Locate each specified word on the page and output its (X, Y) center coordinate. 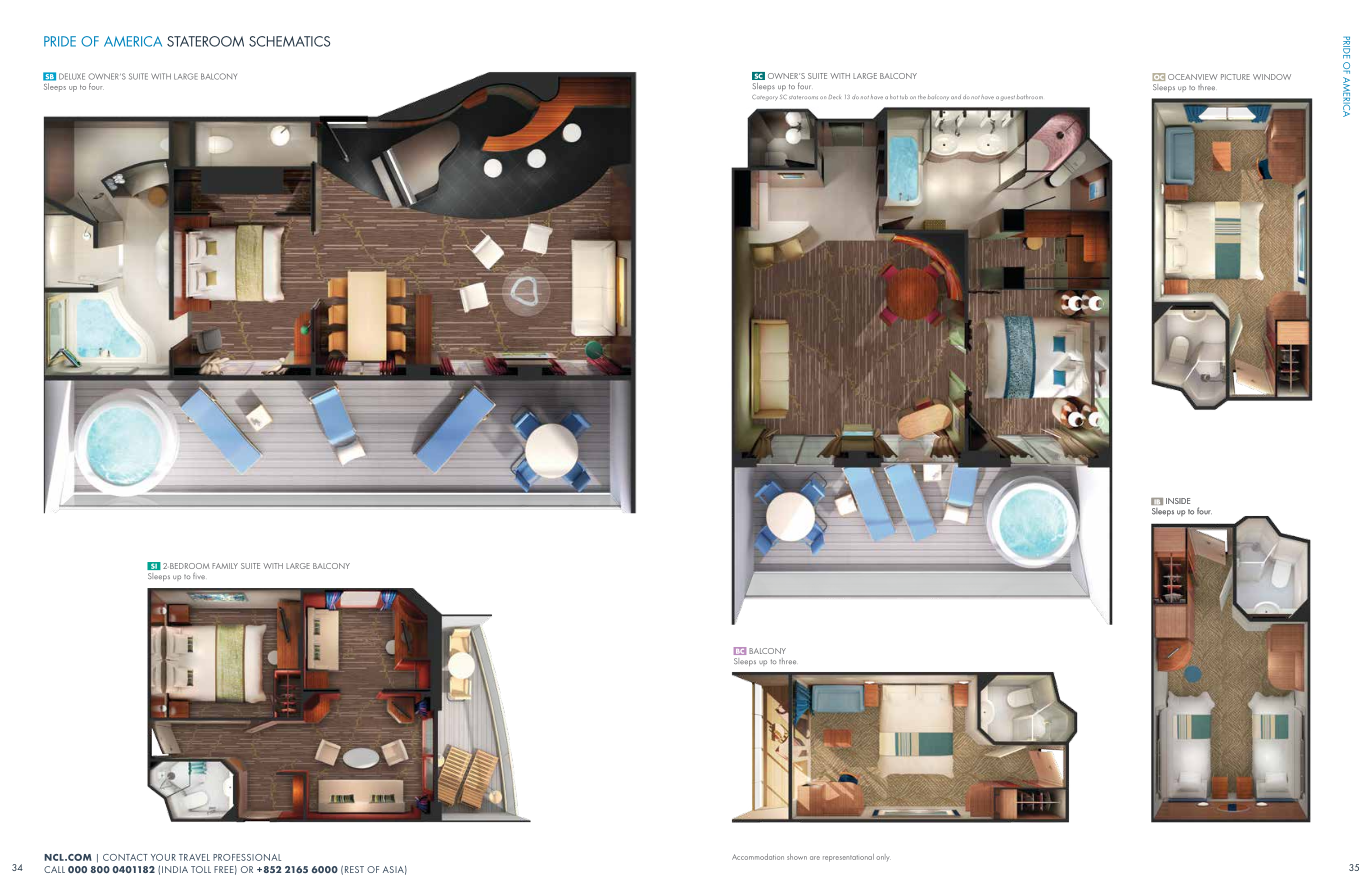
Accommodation (758, 857)
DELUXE (72, 76)
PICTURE (1235, 77)
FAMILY (225, 566)
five (199, 575)
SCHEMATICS (289, 41)
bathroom (1030, 96)
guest (1008, 98)
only (883, 857)
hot (894, 96)
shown (797, 857)
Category (765, 98)
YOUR (163, 857)
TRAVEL (194, 857)
